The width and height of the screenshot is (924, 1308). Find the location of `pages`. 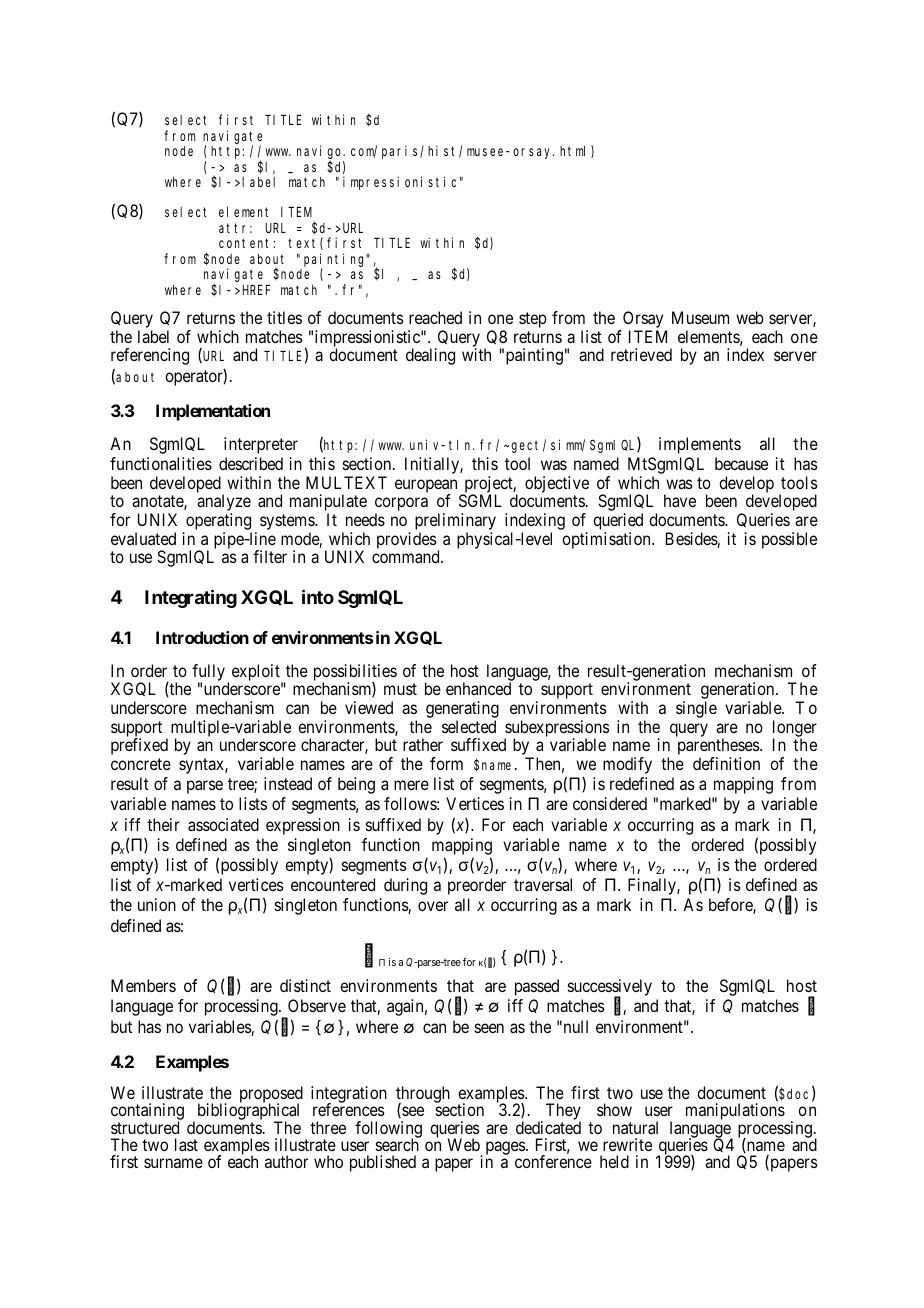

pages is located at coordinates (506, 1148).
